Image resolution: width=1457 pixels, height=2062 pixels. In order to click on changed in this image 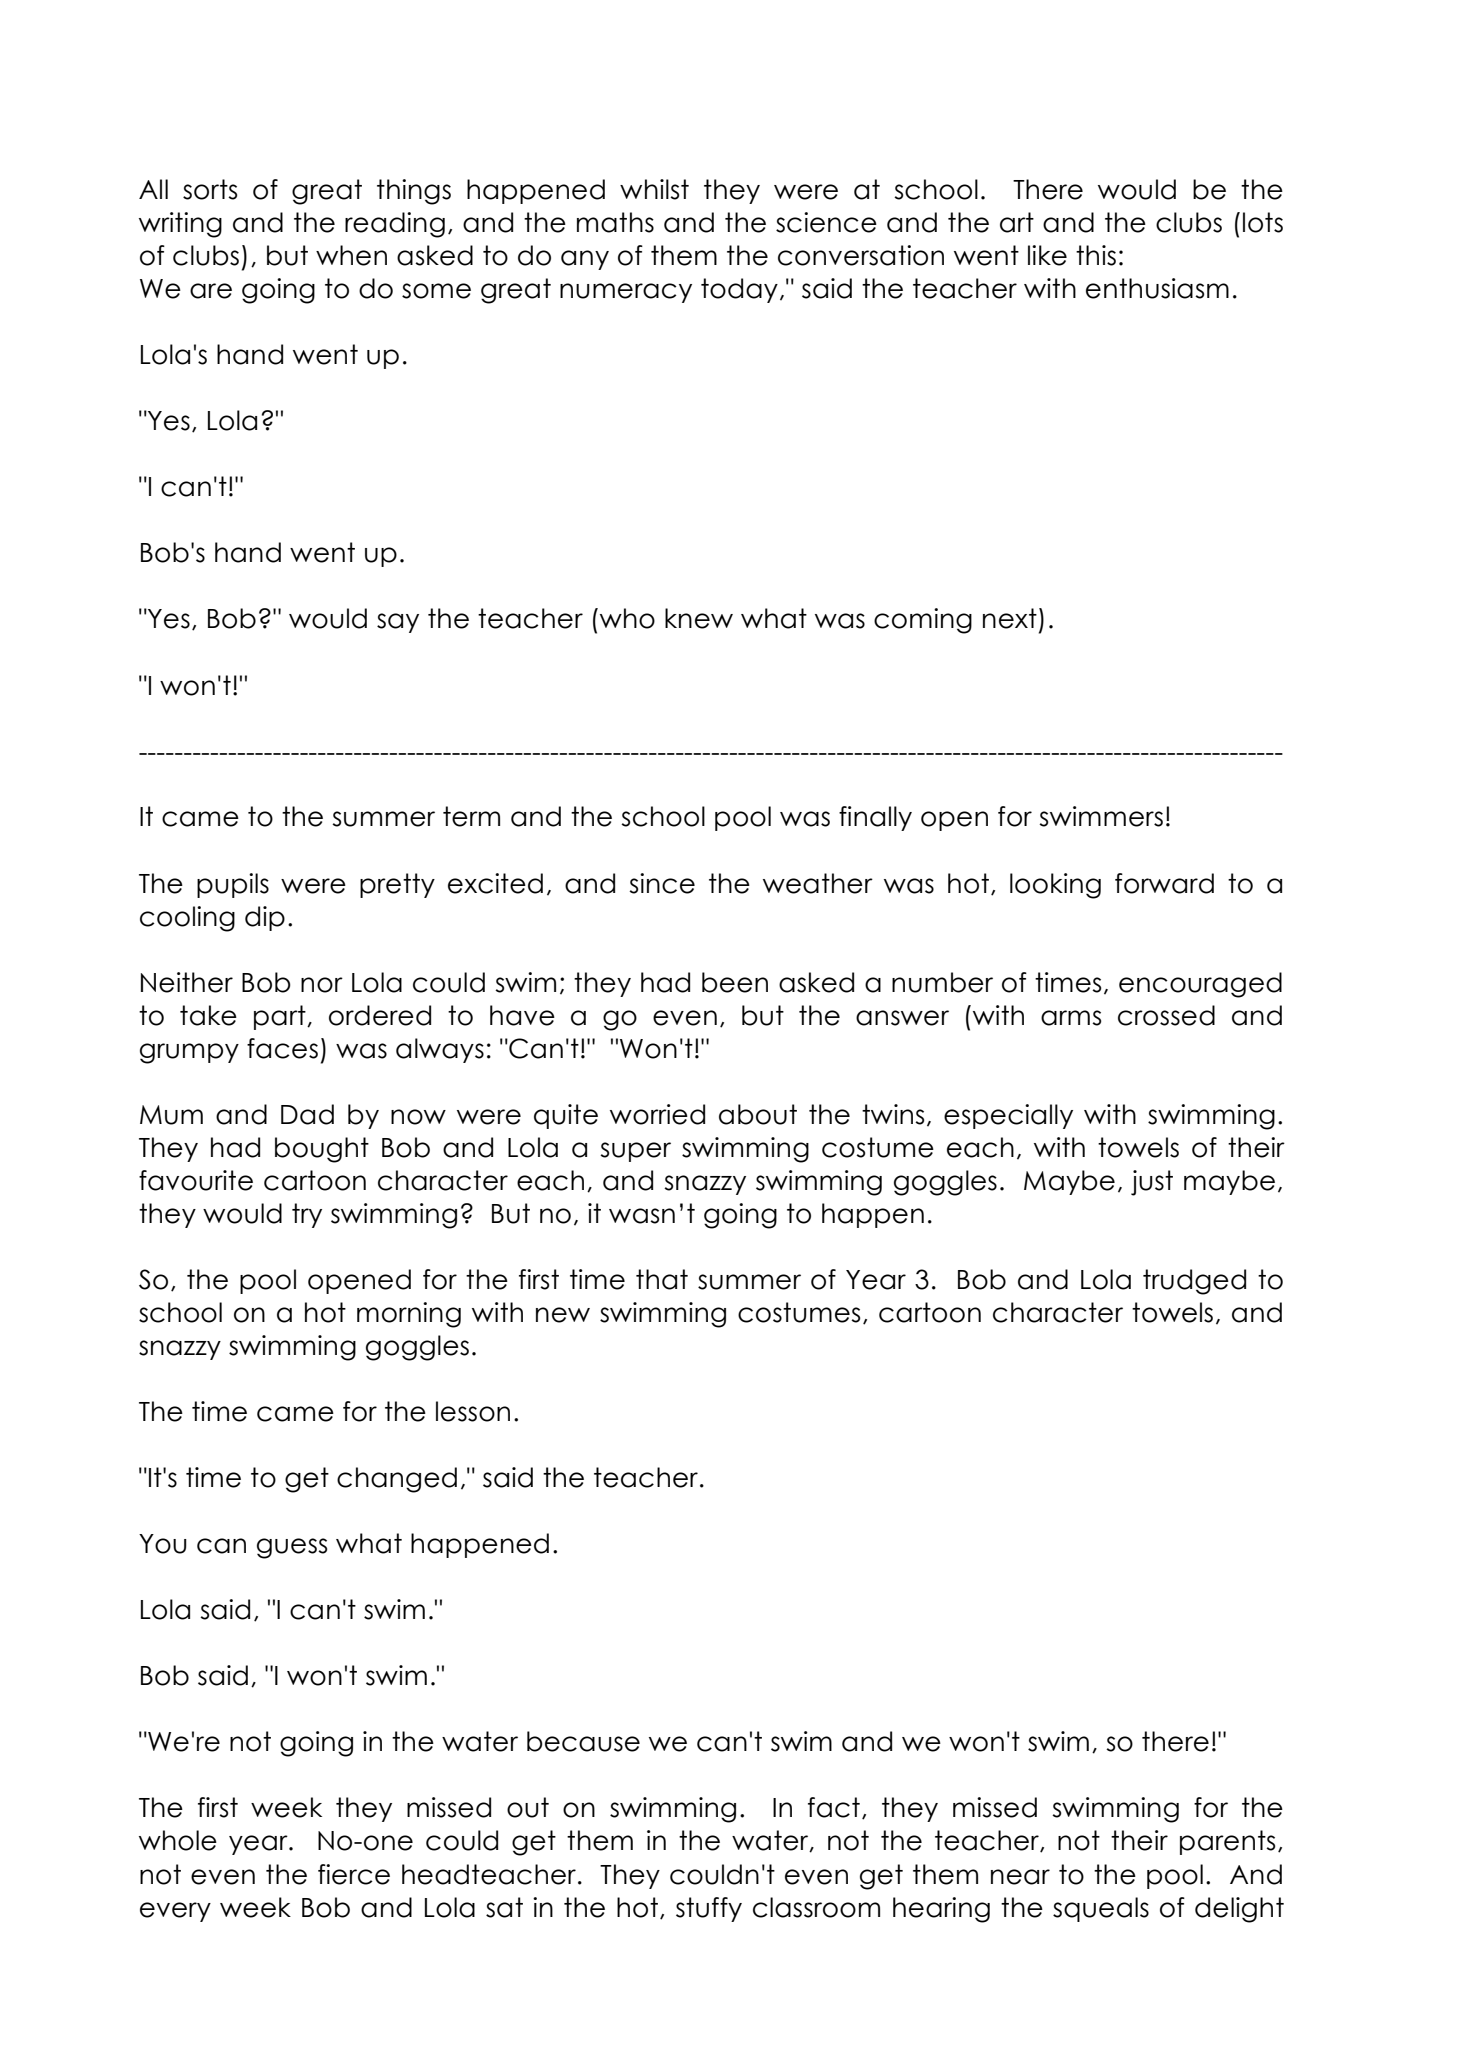, I will do `click(397, 1480)`.
